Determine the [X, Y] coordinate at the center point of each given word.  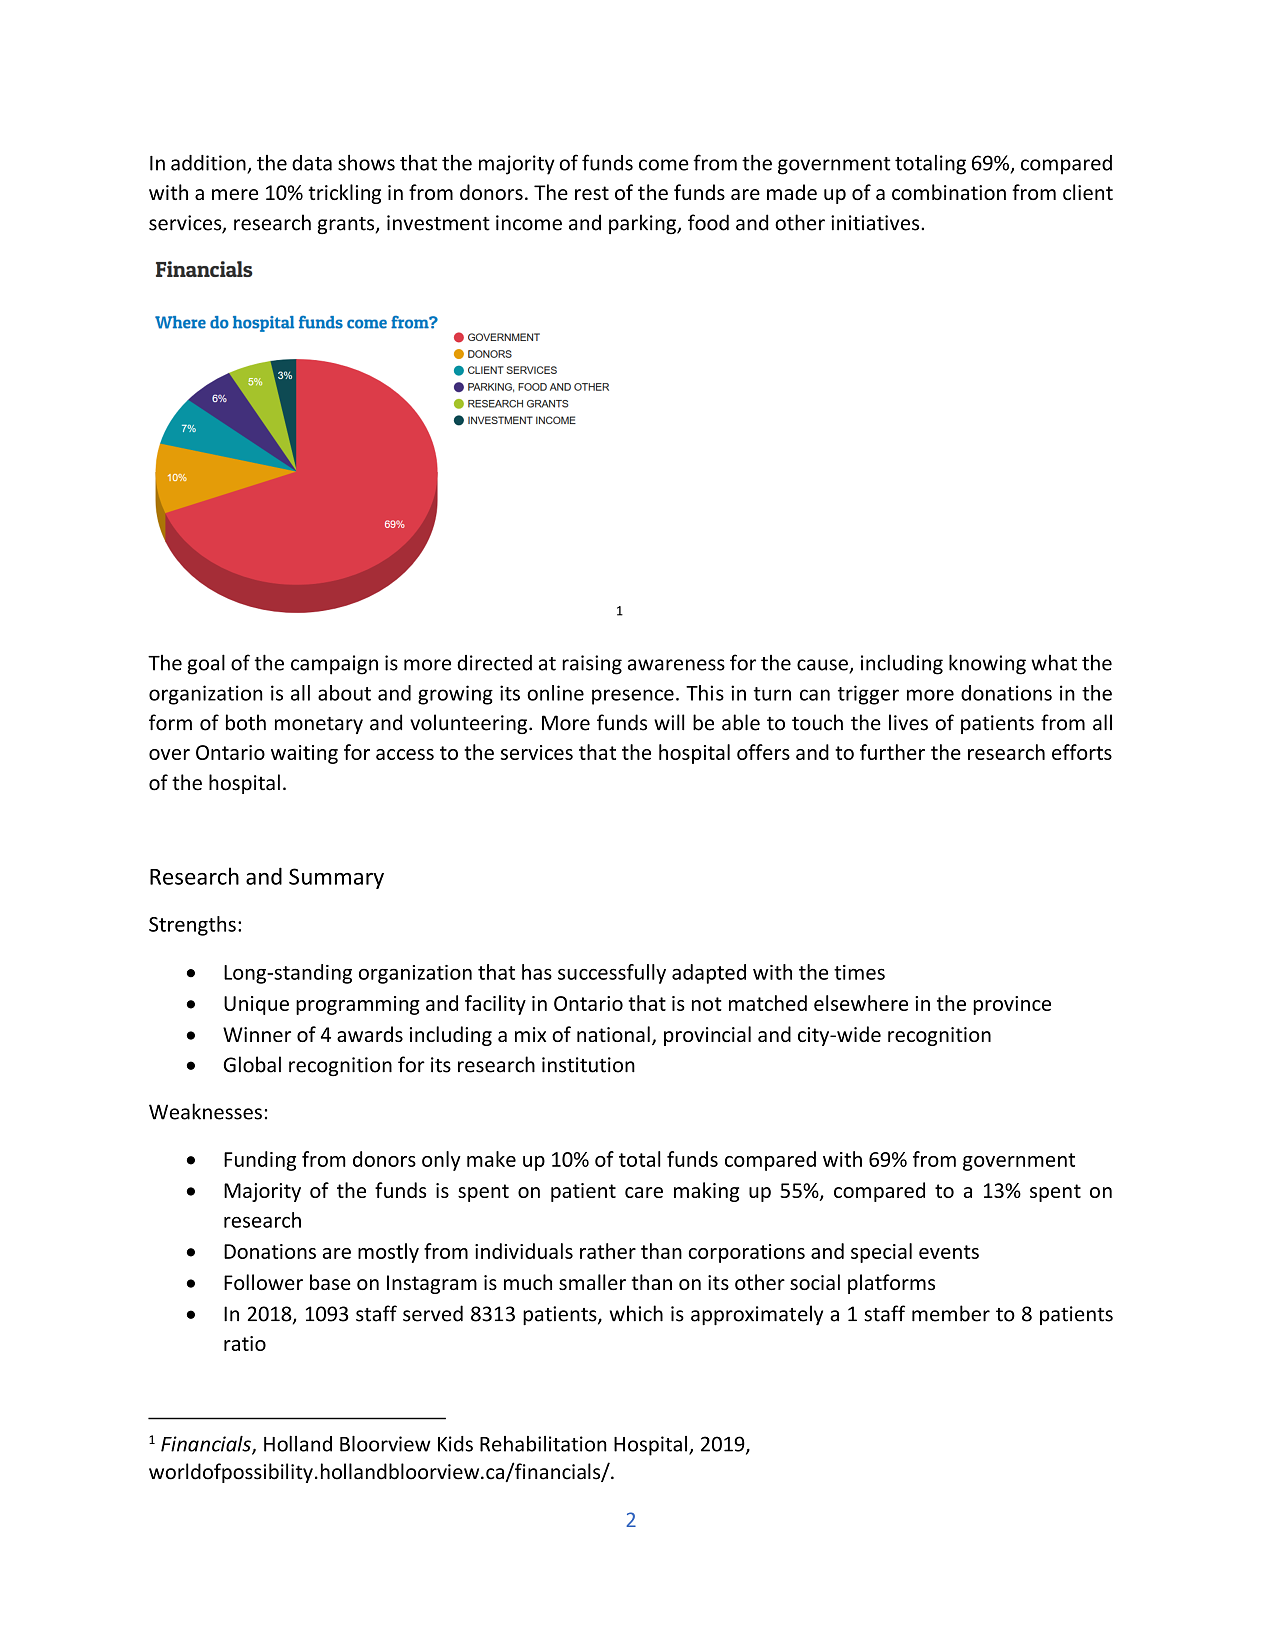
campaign [334, 665]
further [892, 752]
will [669, 722]
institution [588, 1065]
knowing [987, 664]
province [1012, 1005]
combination [949, 192]
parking [643, 224]
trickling [344, 194]
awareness [676, 665]
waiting [304, 754]
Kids [455, 1444]
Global [252, 1064]
